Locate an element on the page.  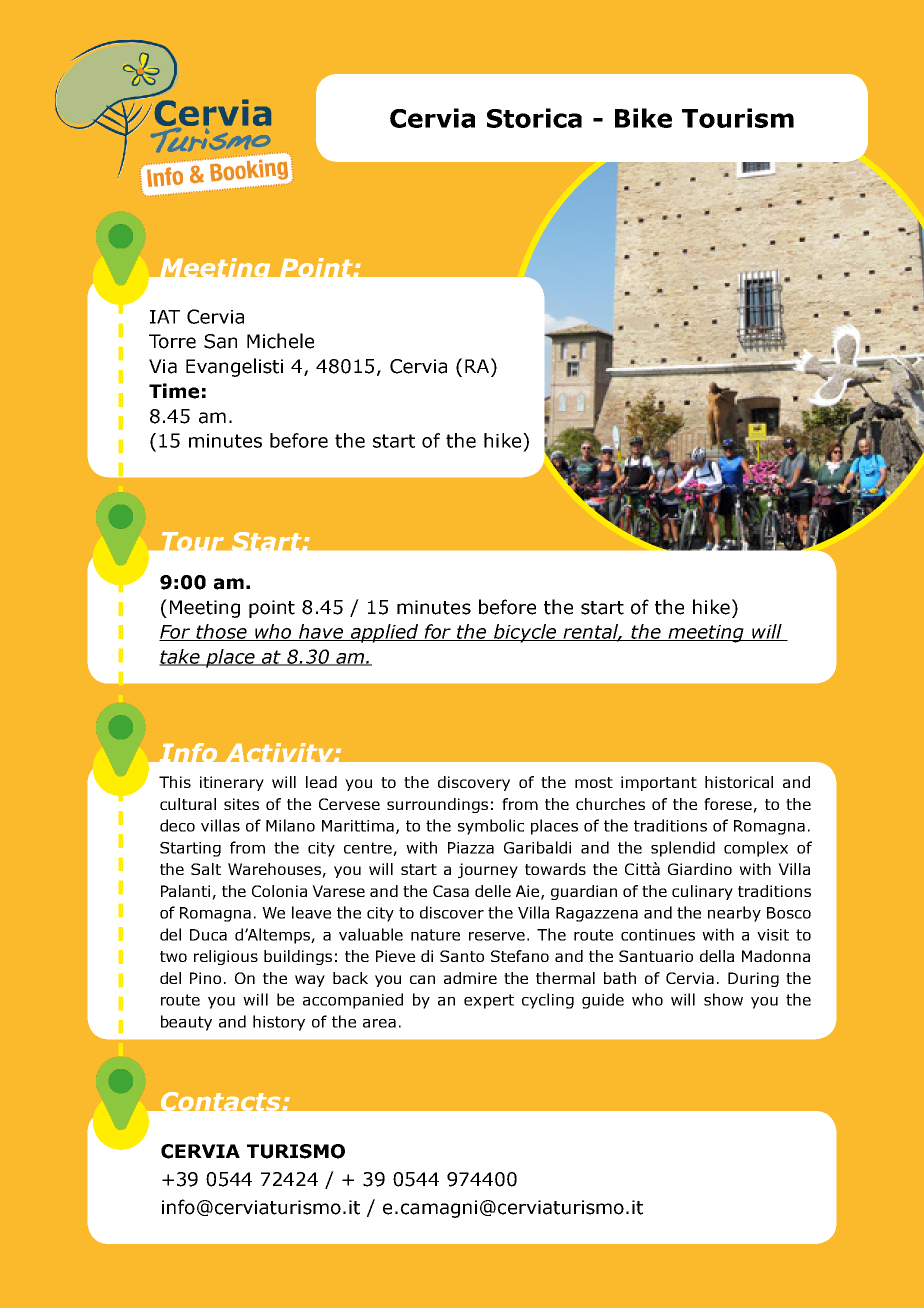
surroundings is located at coordinates (437, 805).
